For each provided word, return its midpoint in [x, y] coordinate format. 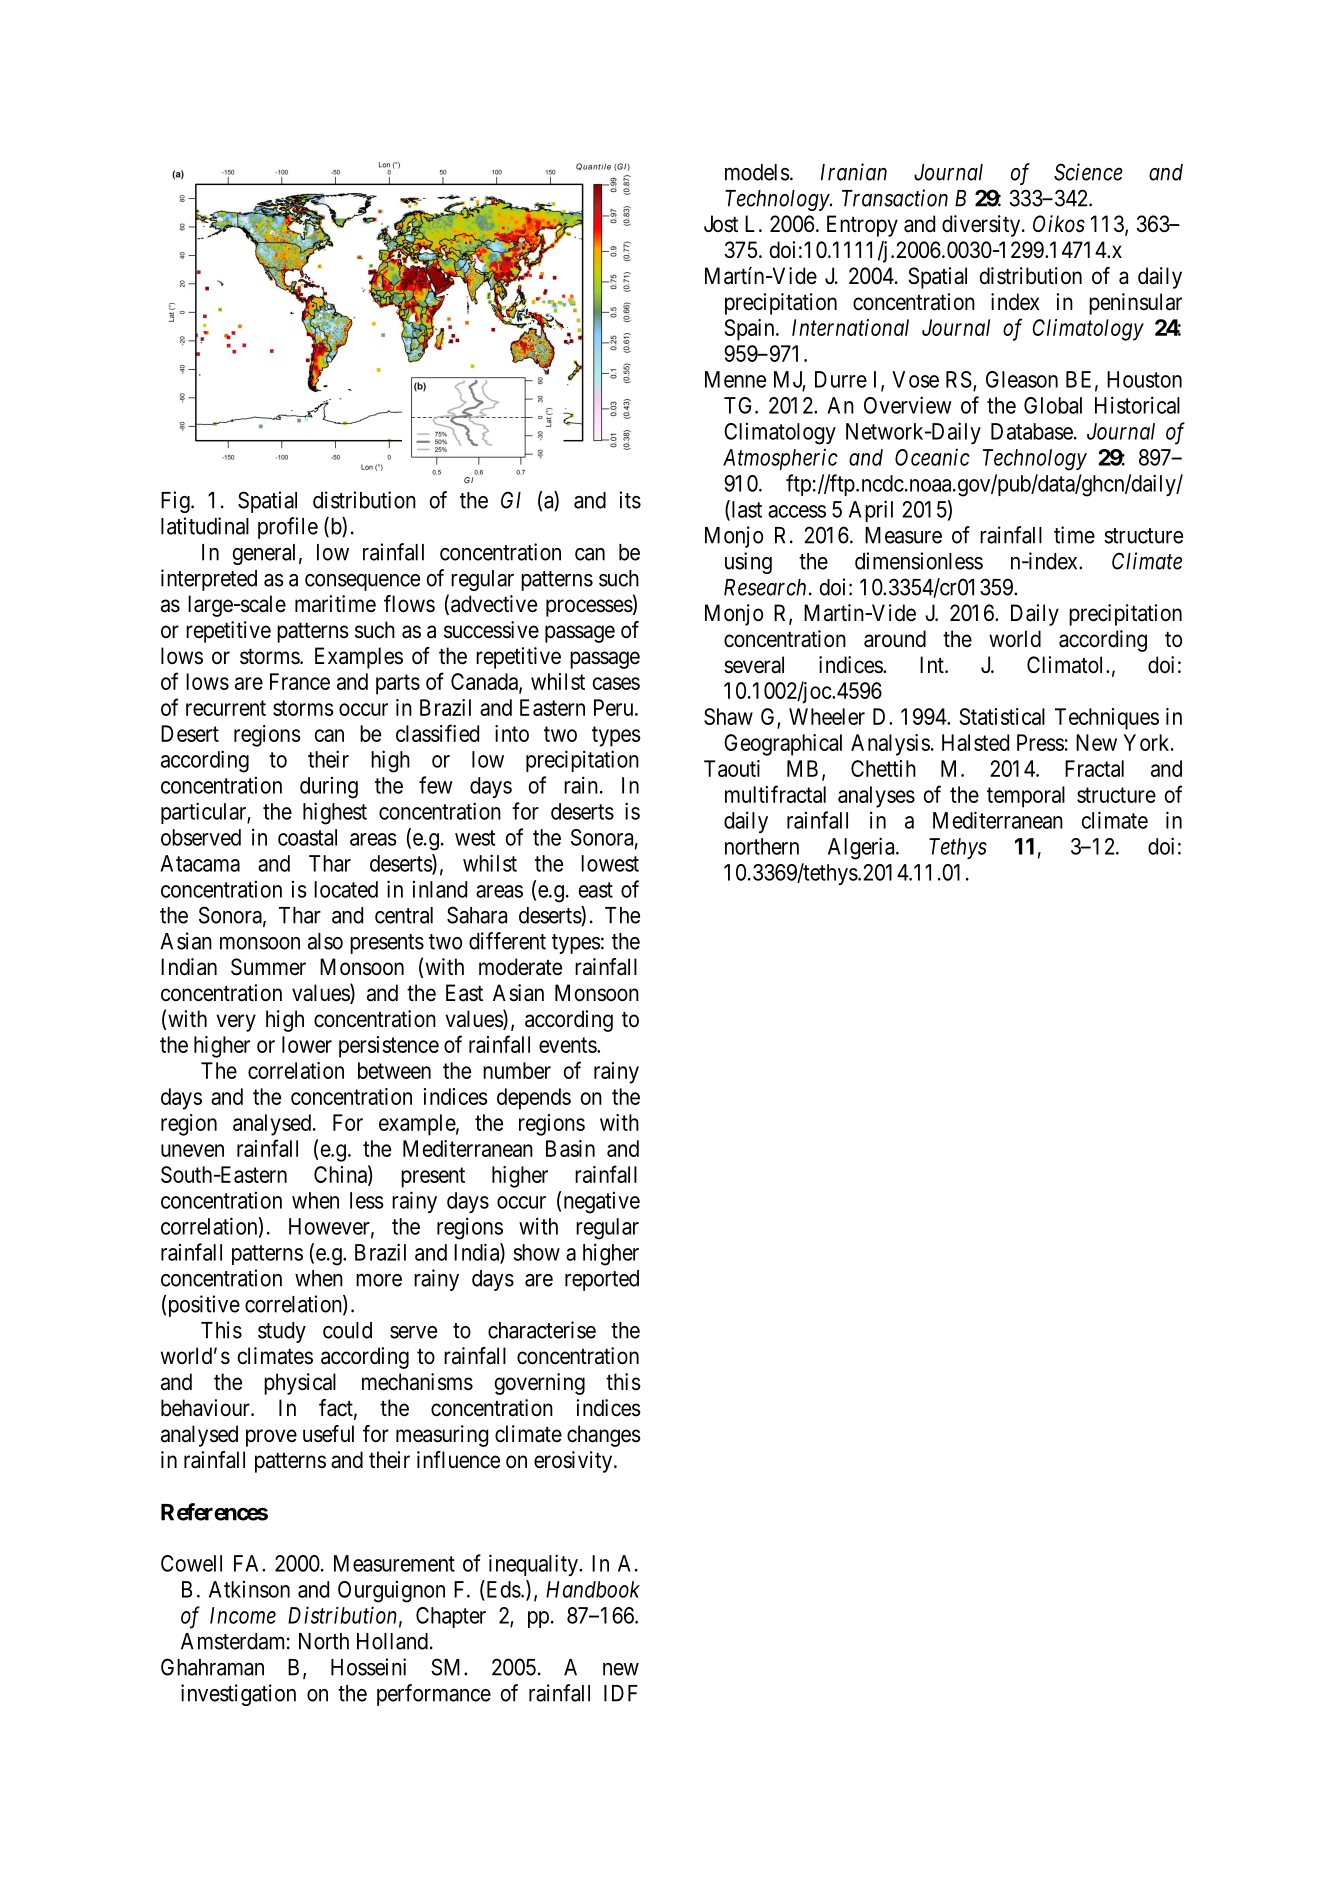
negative [602, 1202]
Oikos [1059, 224]
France [300, 681]
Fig [176, 502]
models [757, 172]
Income [243, 1615]
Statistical [1002, 716]
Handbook [593, 1589]
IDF [621, 1693]
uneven [192, 1150]
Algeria [862, 848]
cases [616, 683]
